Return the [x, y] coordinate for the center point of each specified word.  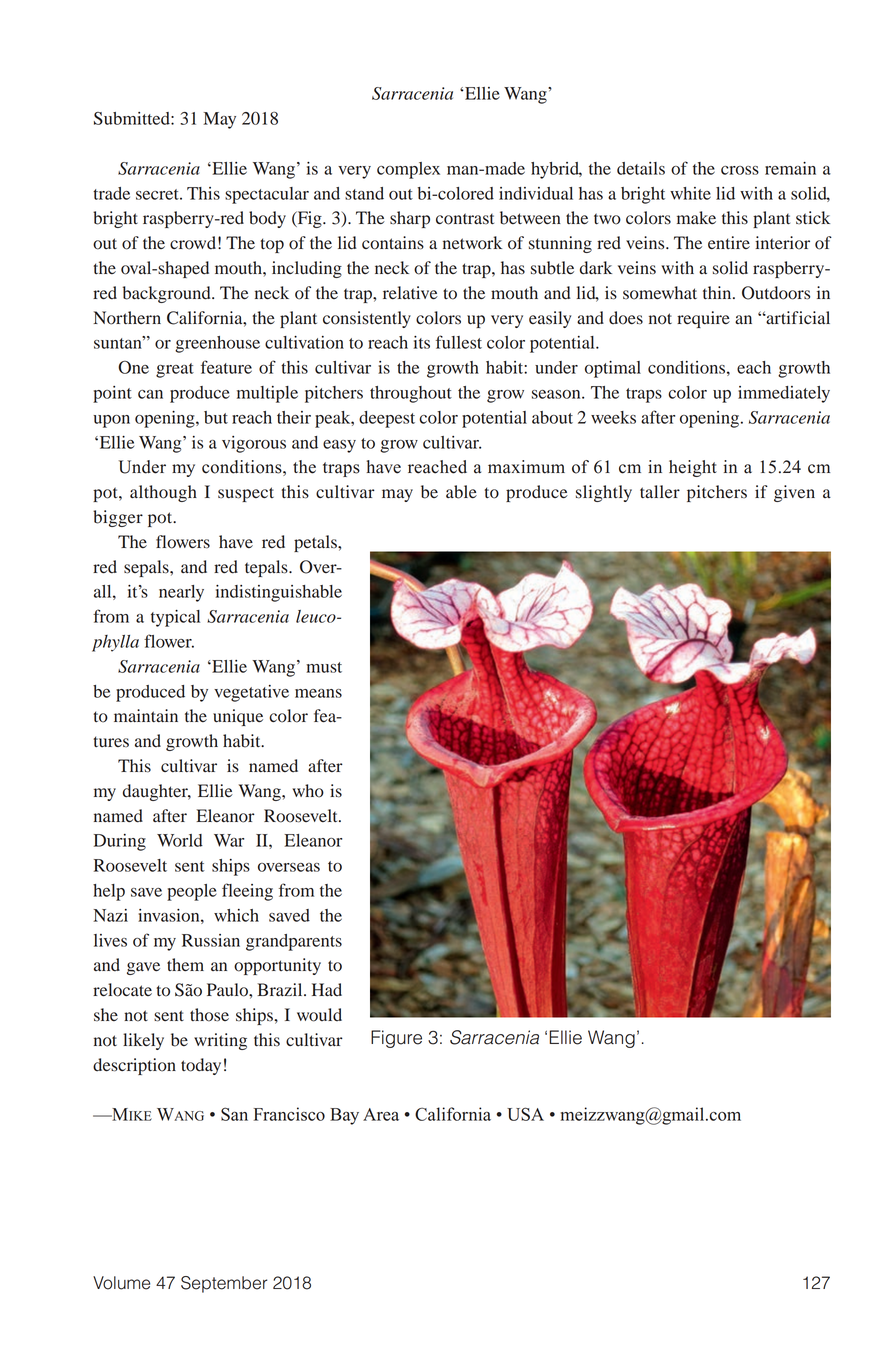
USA [525, 1114]
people [192, 892]
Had [327, 989]
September [224, 1284]
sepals [147, 568]
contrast [465, 219]
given [794, 493]
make [696, 217]
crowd [193, 243]
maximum [526, 467]
